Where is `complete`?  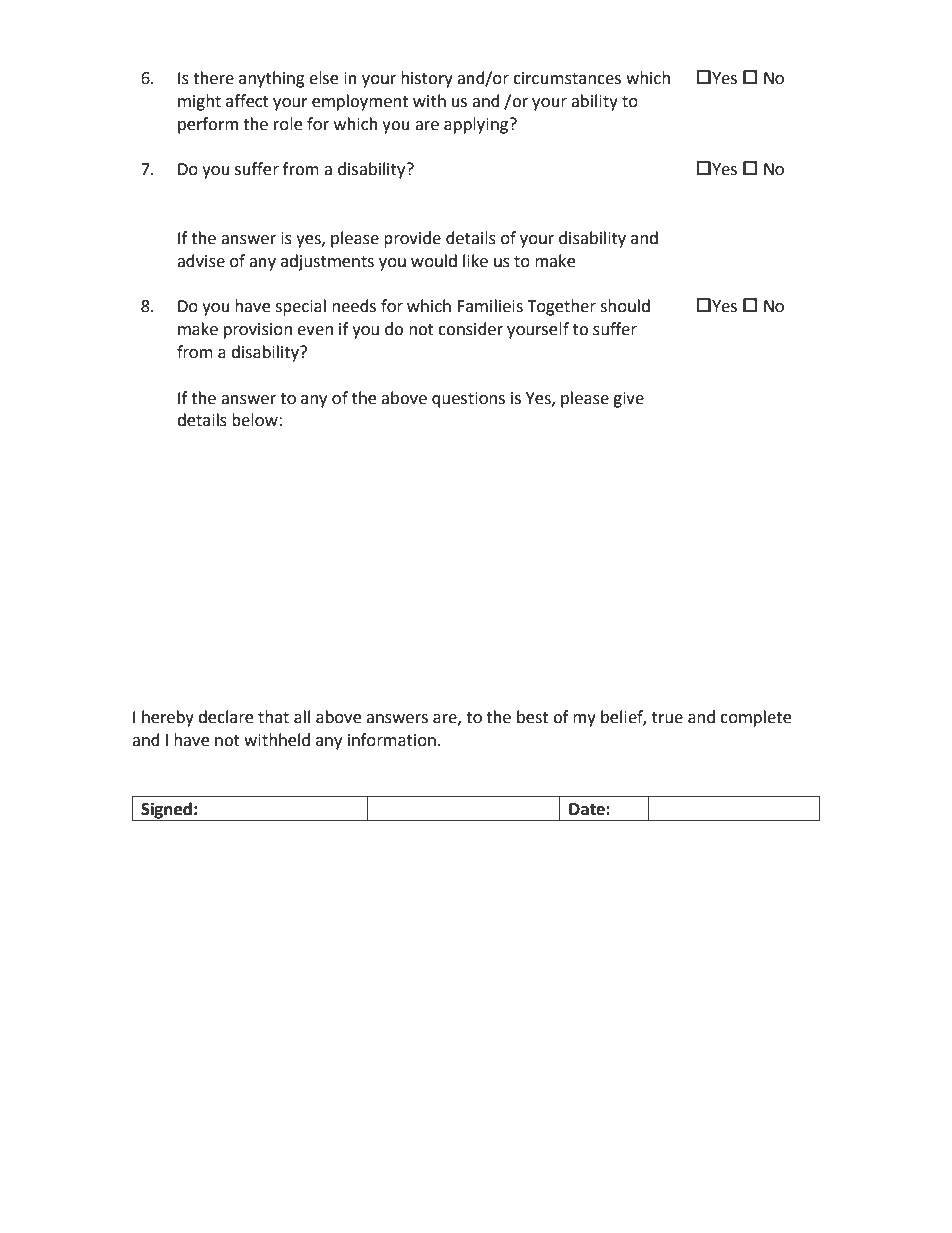 complete is located at coordinates (755, 718).
